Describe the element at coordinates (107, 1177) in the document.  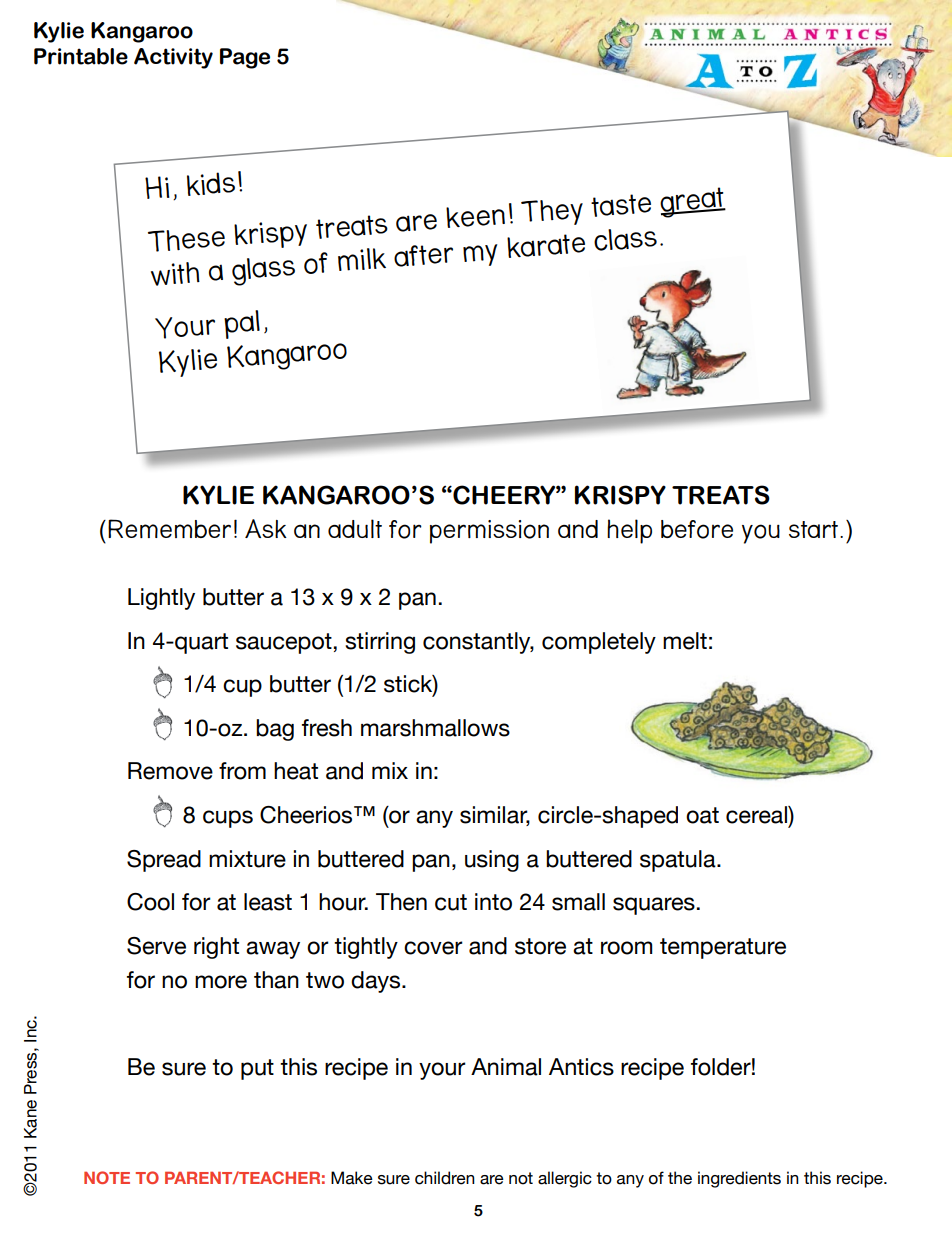
I see `NOTE` at that location.
